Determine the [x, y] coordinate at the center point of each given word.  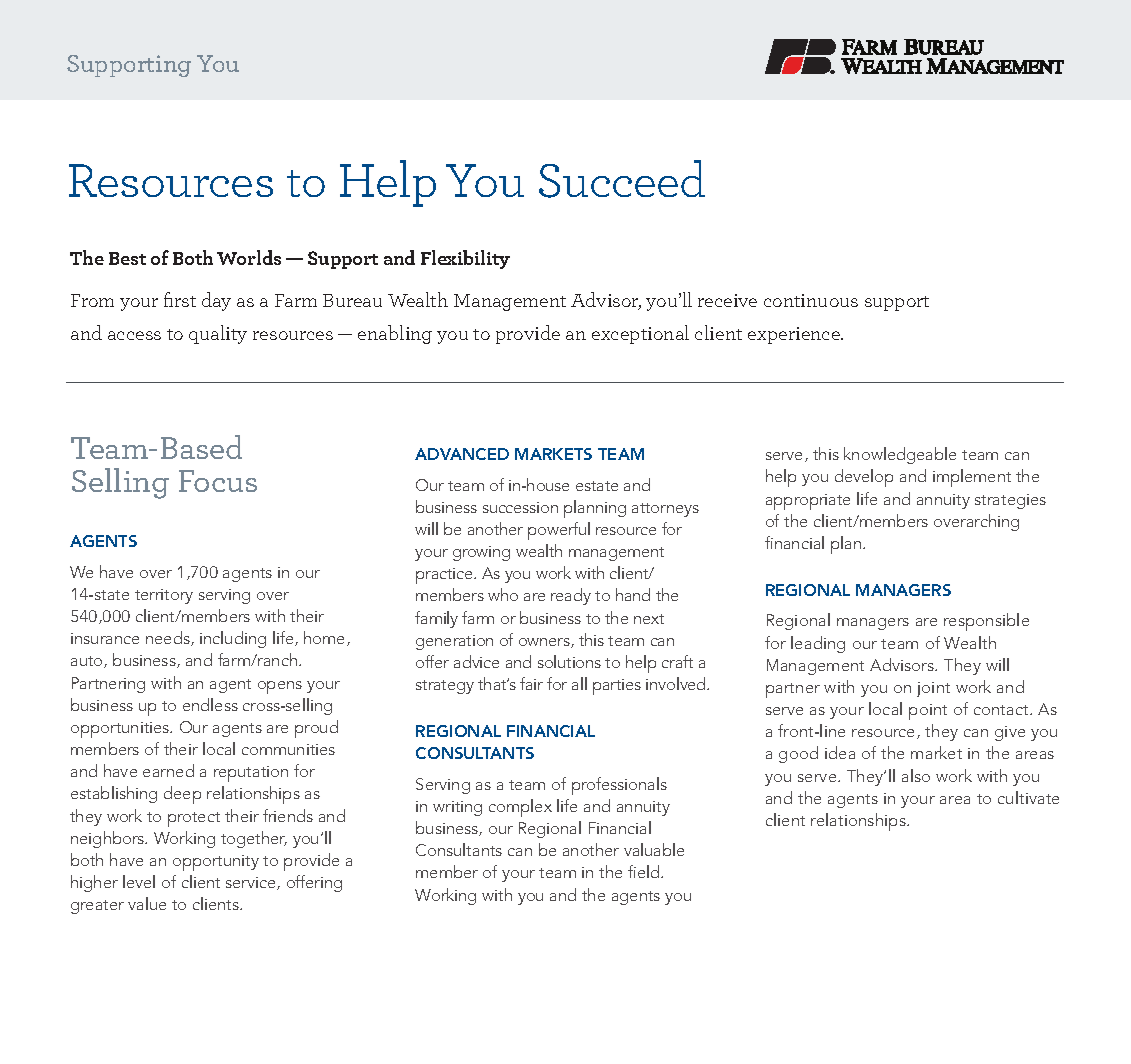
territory [164, 596]
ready [571, 596]
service [252, 883]
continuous [811, 300]
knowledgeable [900, 455]
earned [168, 770]
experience [795, 335]
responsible [986, 622]
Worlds [249, 257]
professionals [619, 786]
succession [520, 507]
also [916, 775]
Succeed [622, 179]
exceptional [640, 334]
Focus [218, 481]
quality [218, 334]
